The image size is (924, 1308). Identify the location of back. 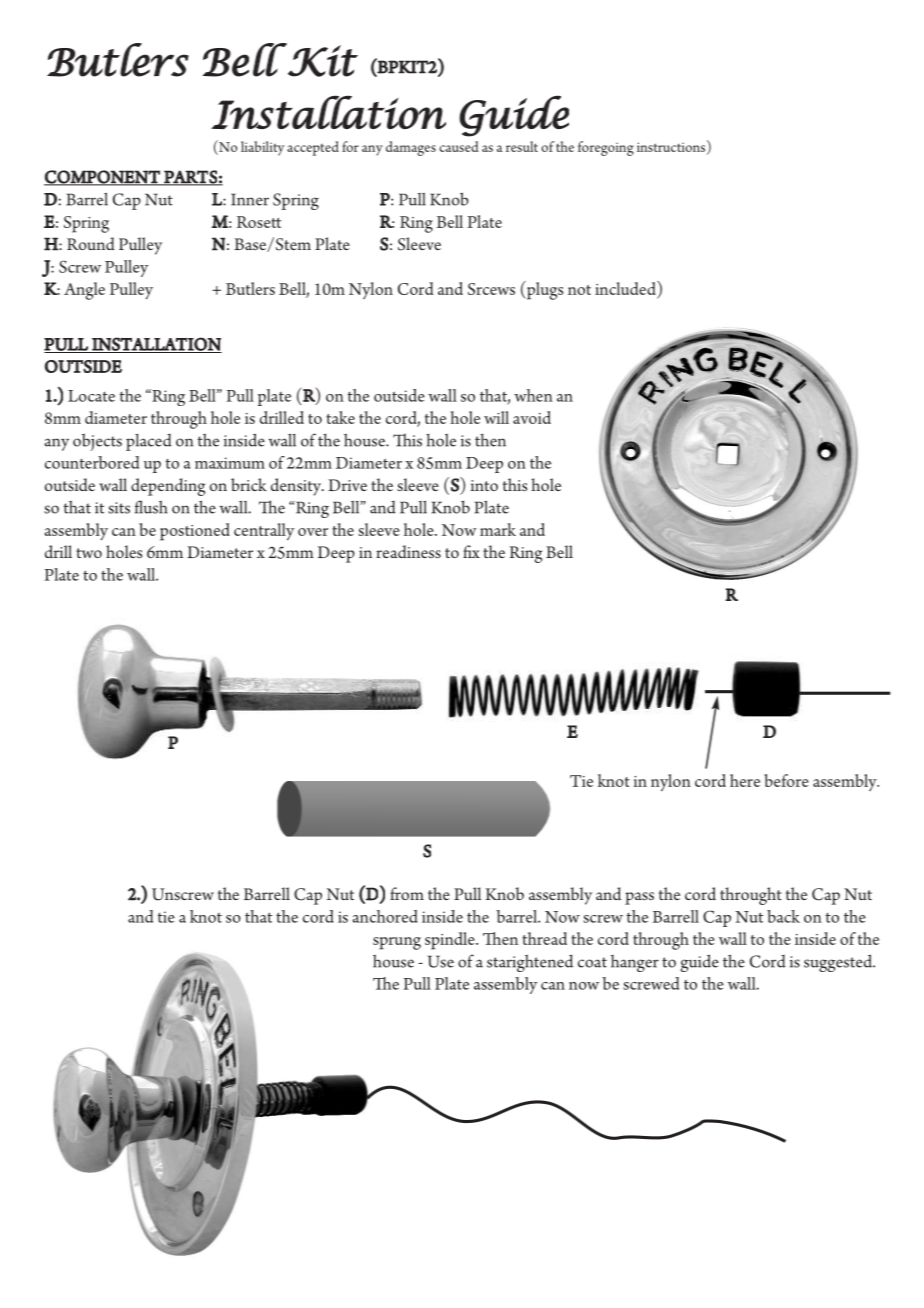
(783, 916).
